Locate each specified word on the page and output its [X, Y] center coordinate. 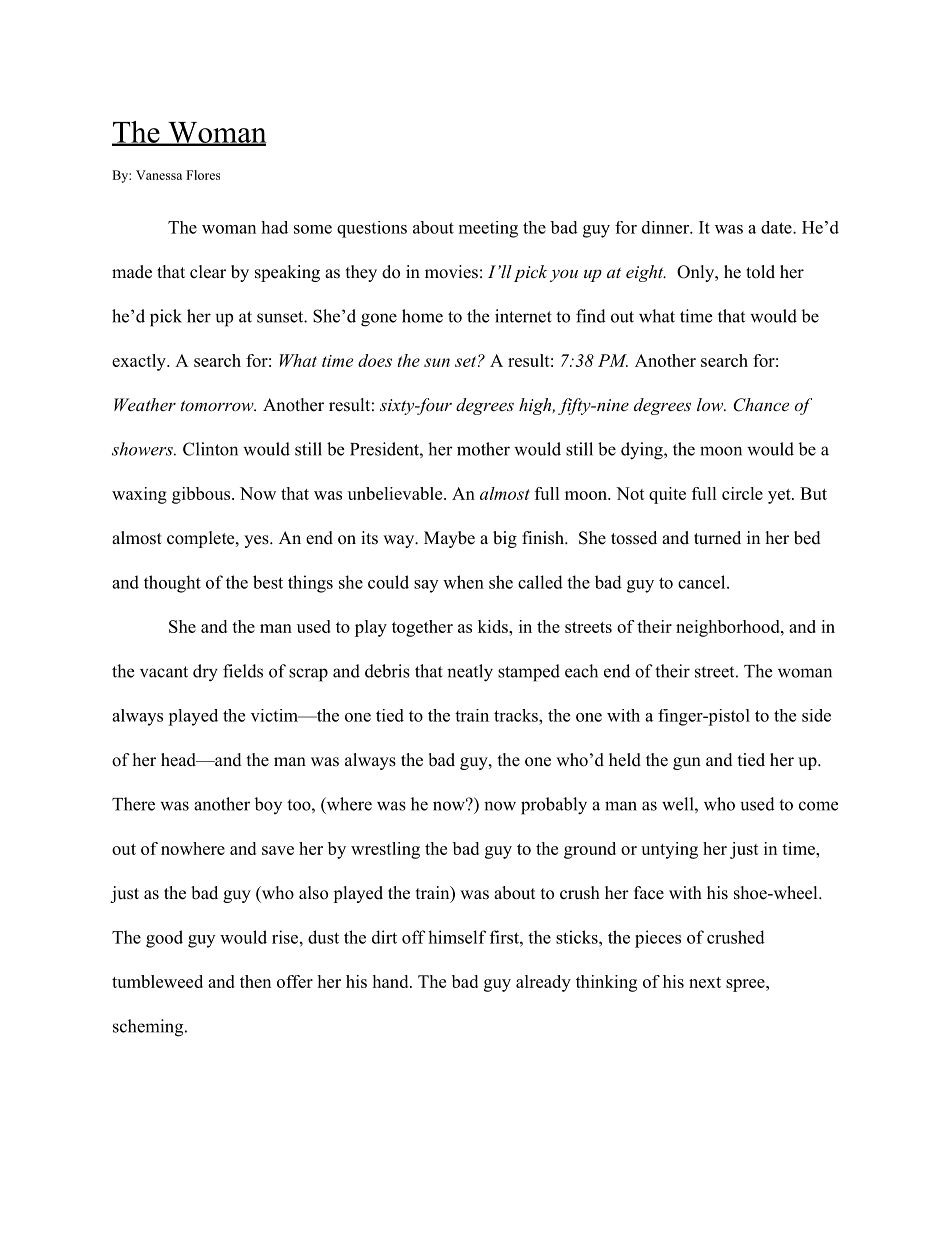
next [705, 982]
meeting [488, 229]
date [777, 227]
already [543, 983]
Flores [203, 175]
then [255, 981]
